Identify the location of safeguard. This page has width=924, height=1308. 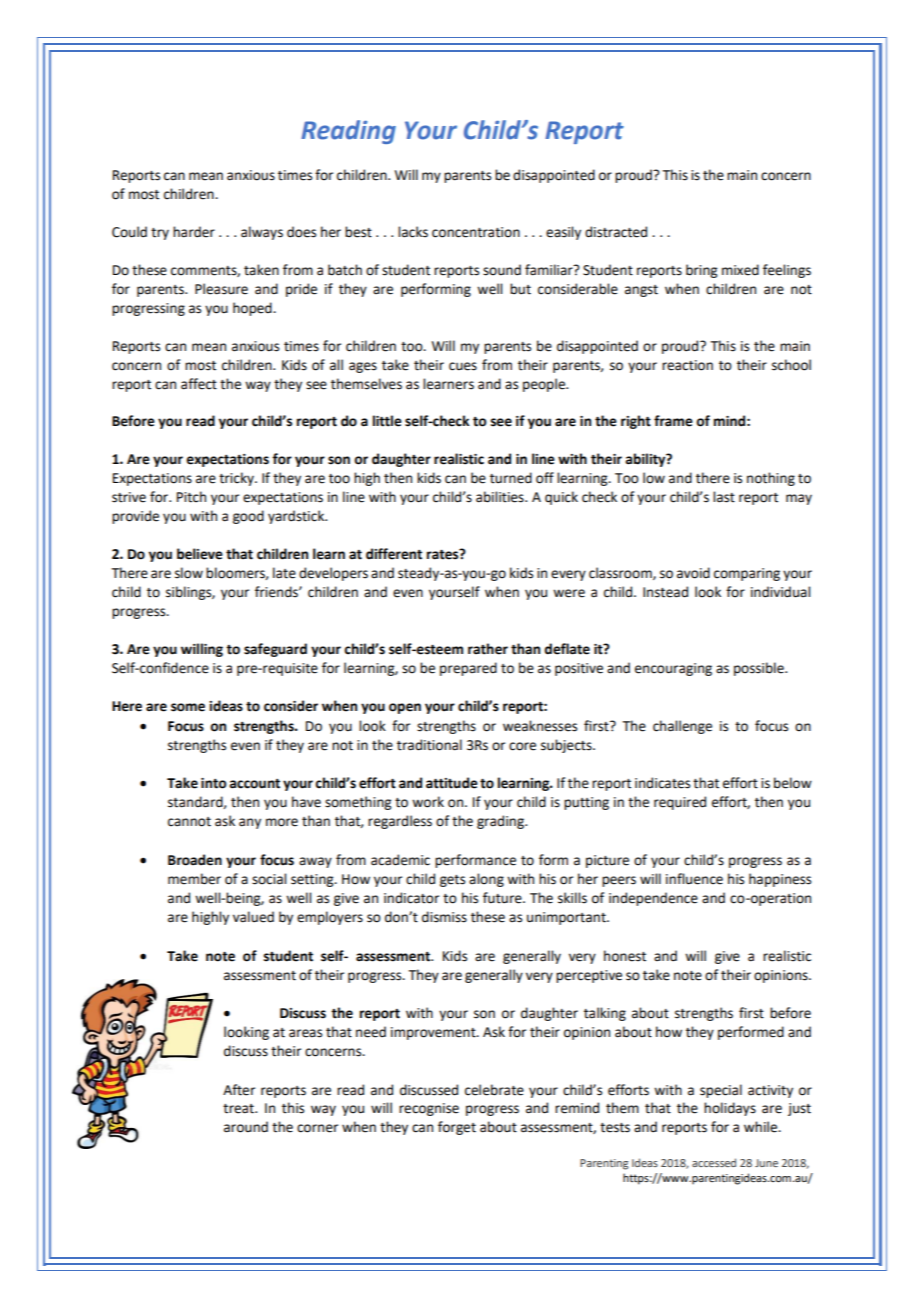
(275, 650).
